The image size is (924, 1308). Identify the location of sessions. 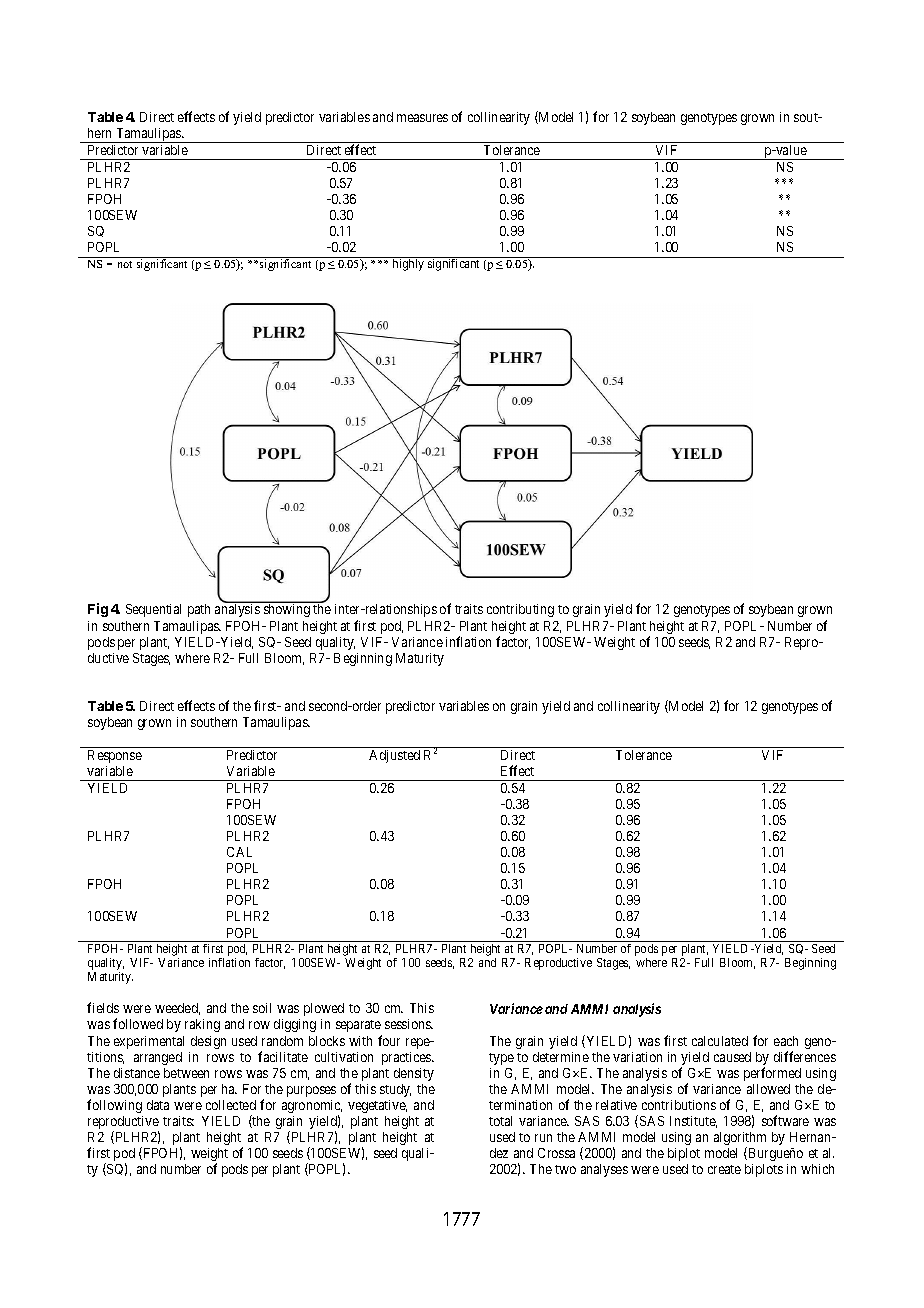
(409, 1024).
